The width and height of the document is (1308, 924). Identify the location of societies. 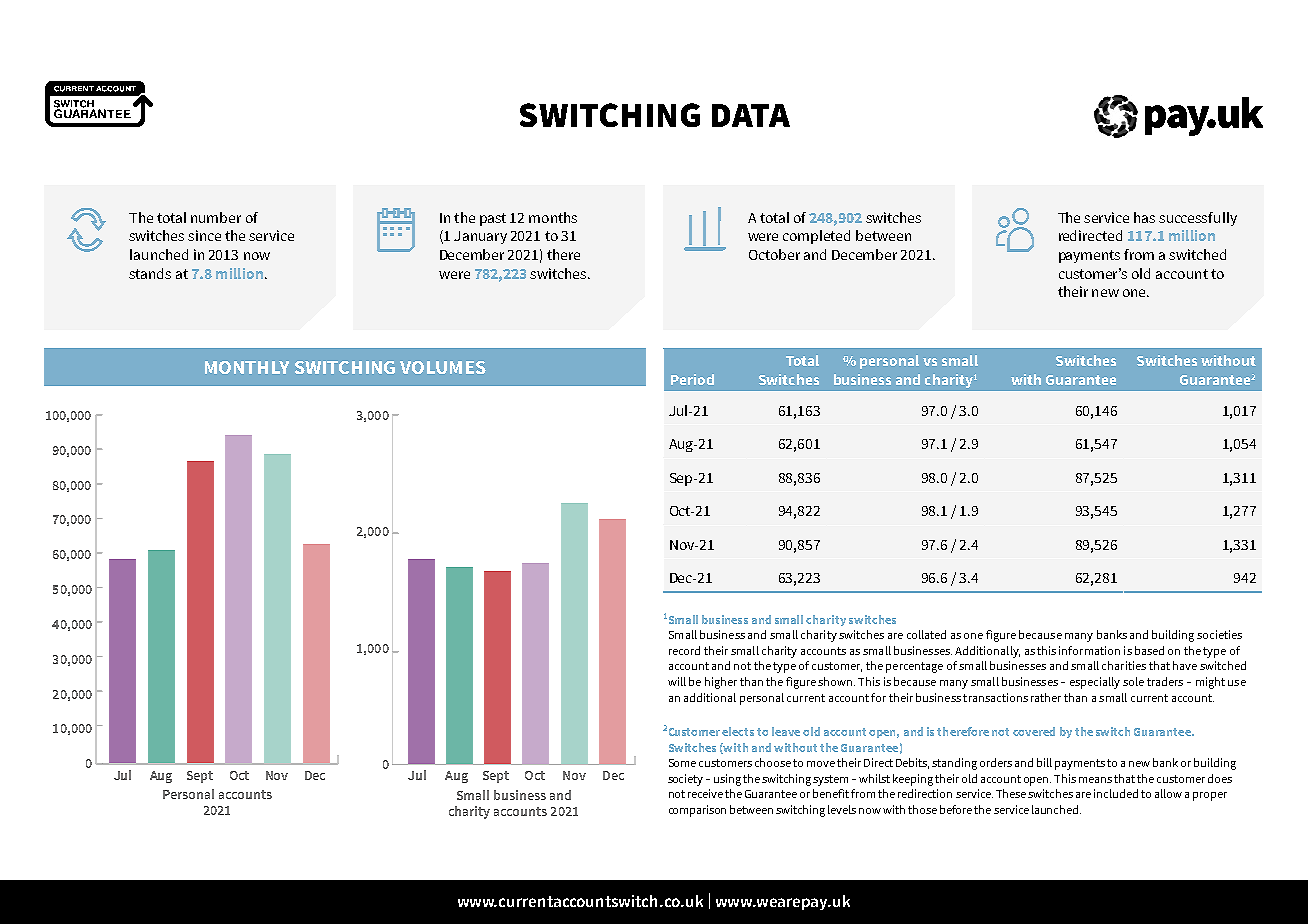
(1219, 634).
